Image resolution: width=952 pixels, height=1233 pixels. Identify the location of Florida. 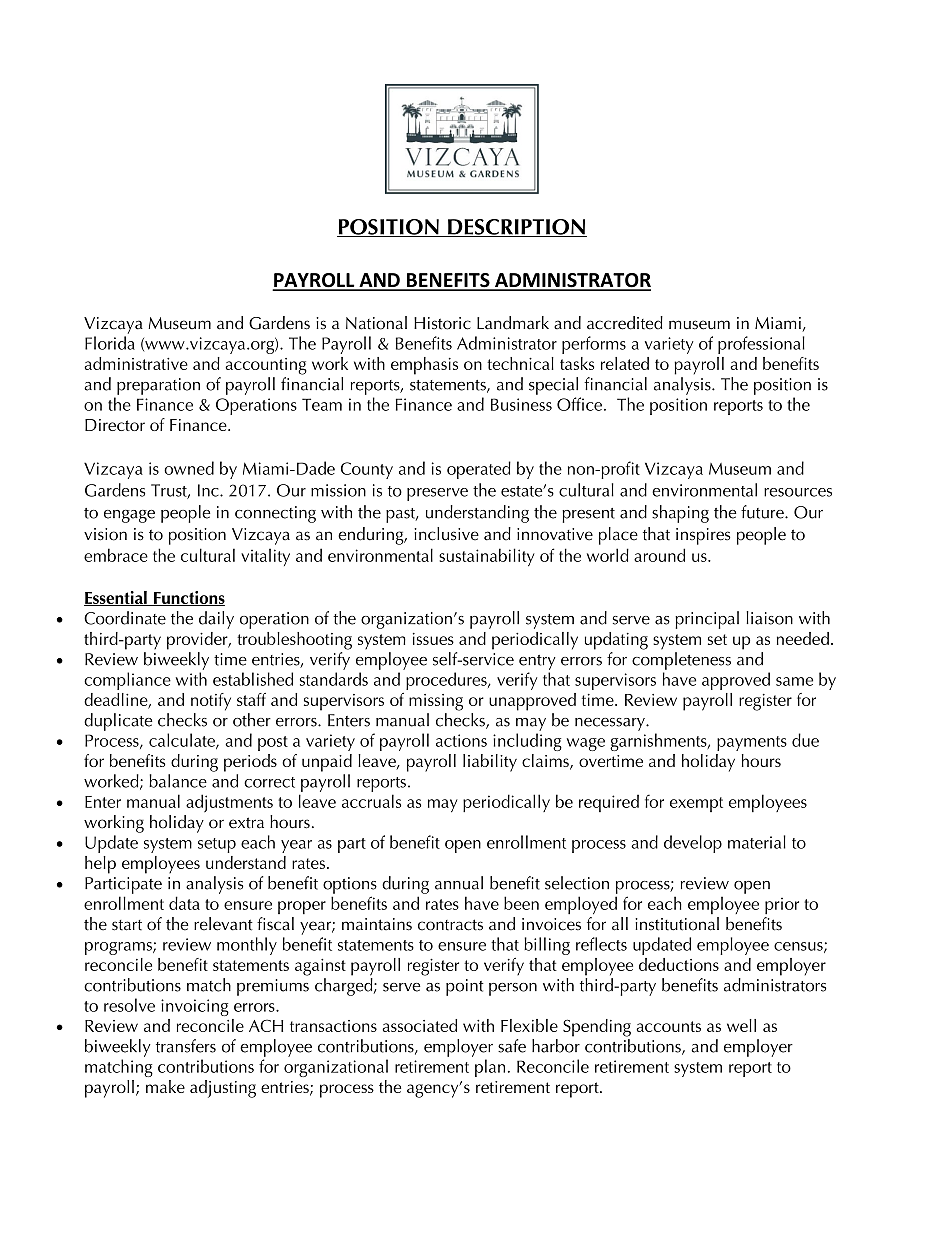
(110, 343).
